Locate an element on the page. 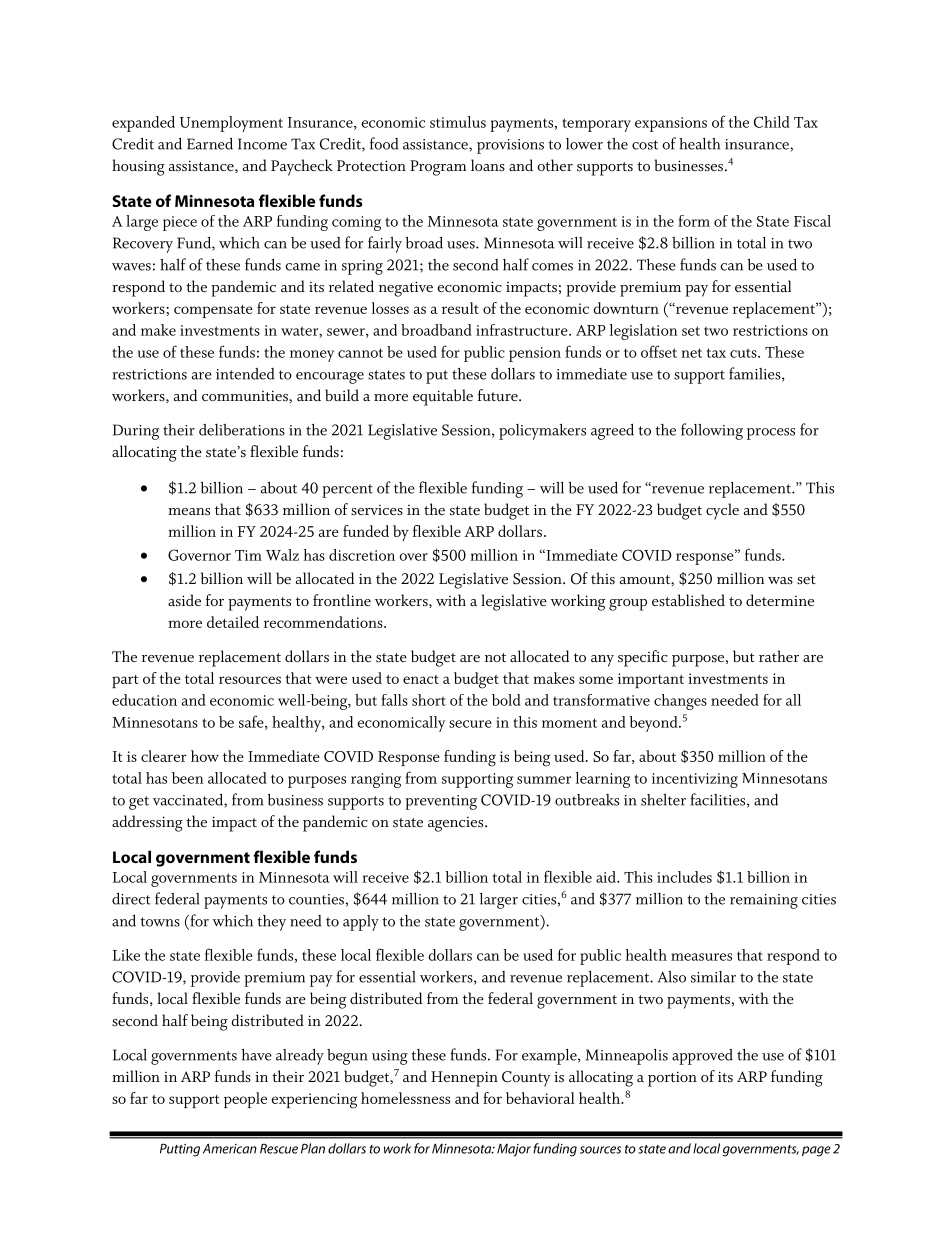 This document has width=952, height=1233. loans is located at coordinates (488, 165).
